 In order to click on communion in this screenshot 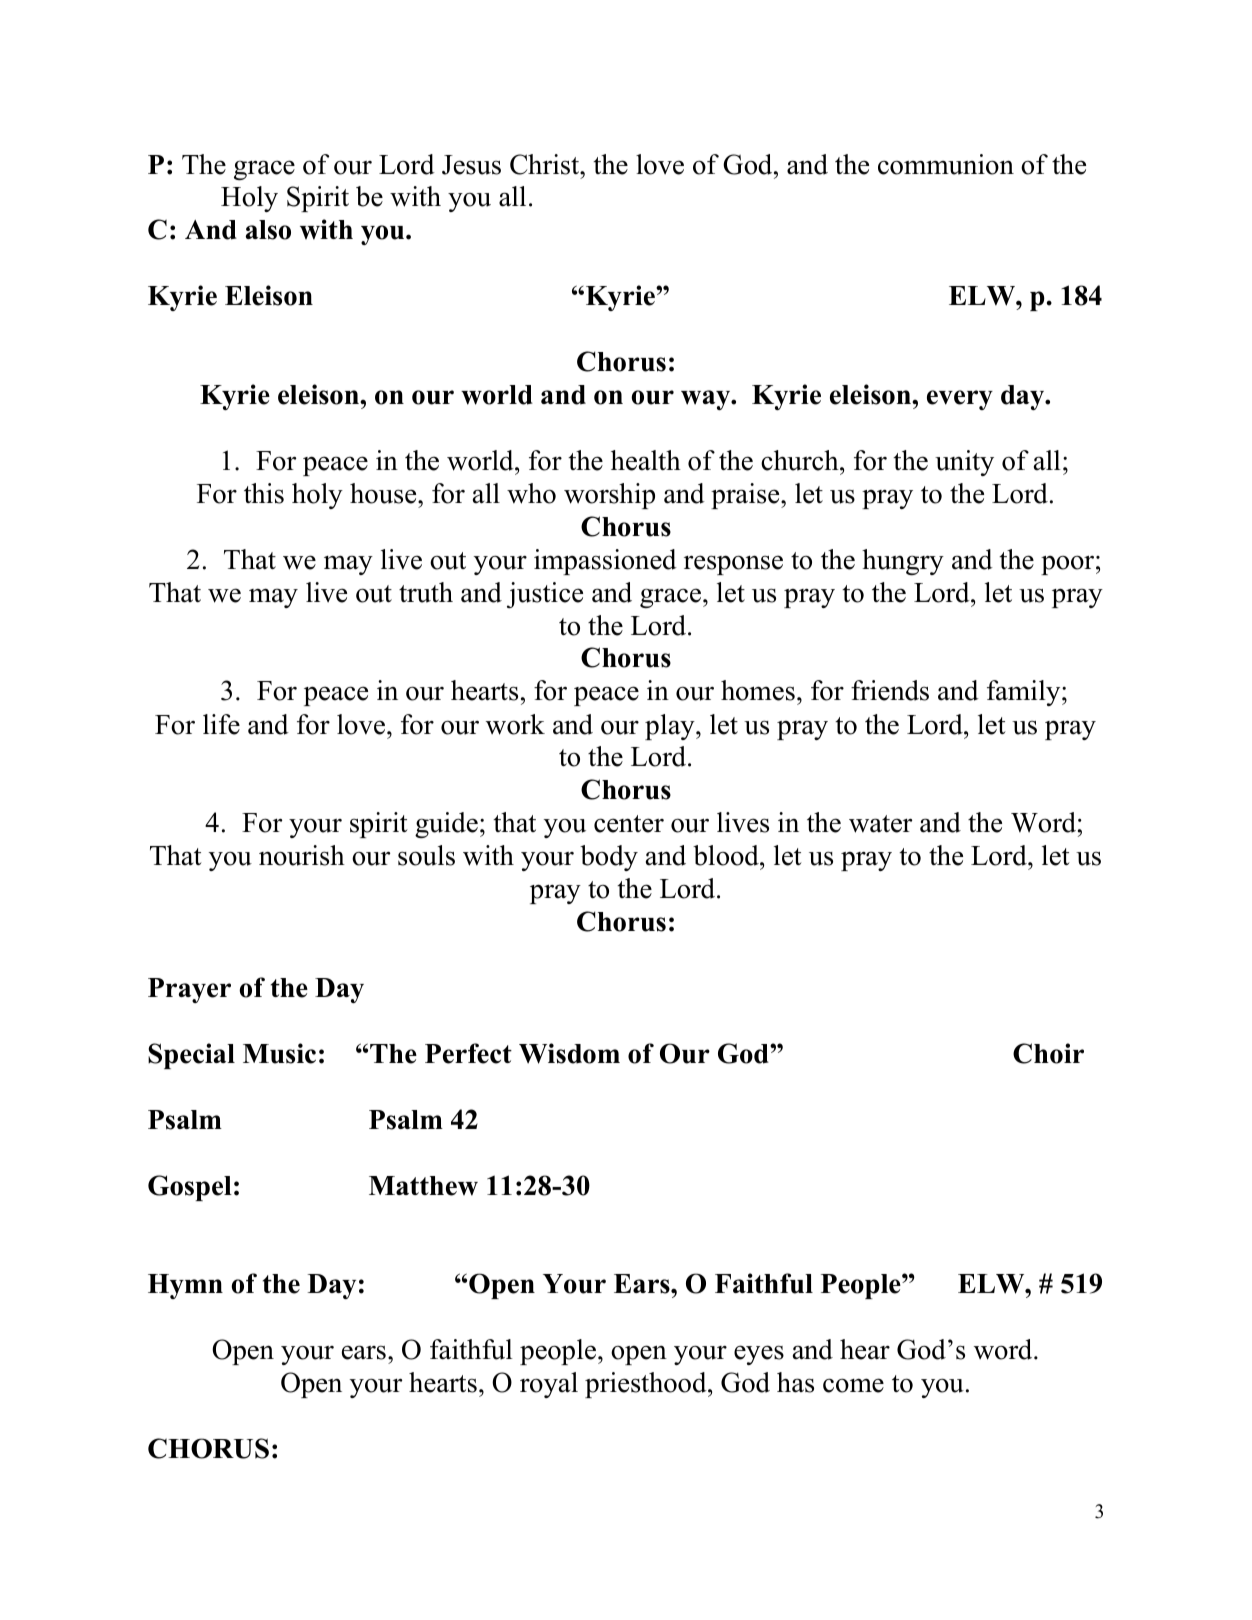, I will do `click(946, 164)`.
